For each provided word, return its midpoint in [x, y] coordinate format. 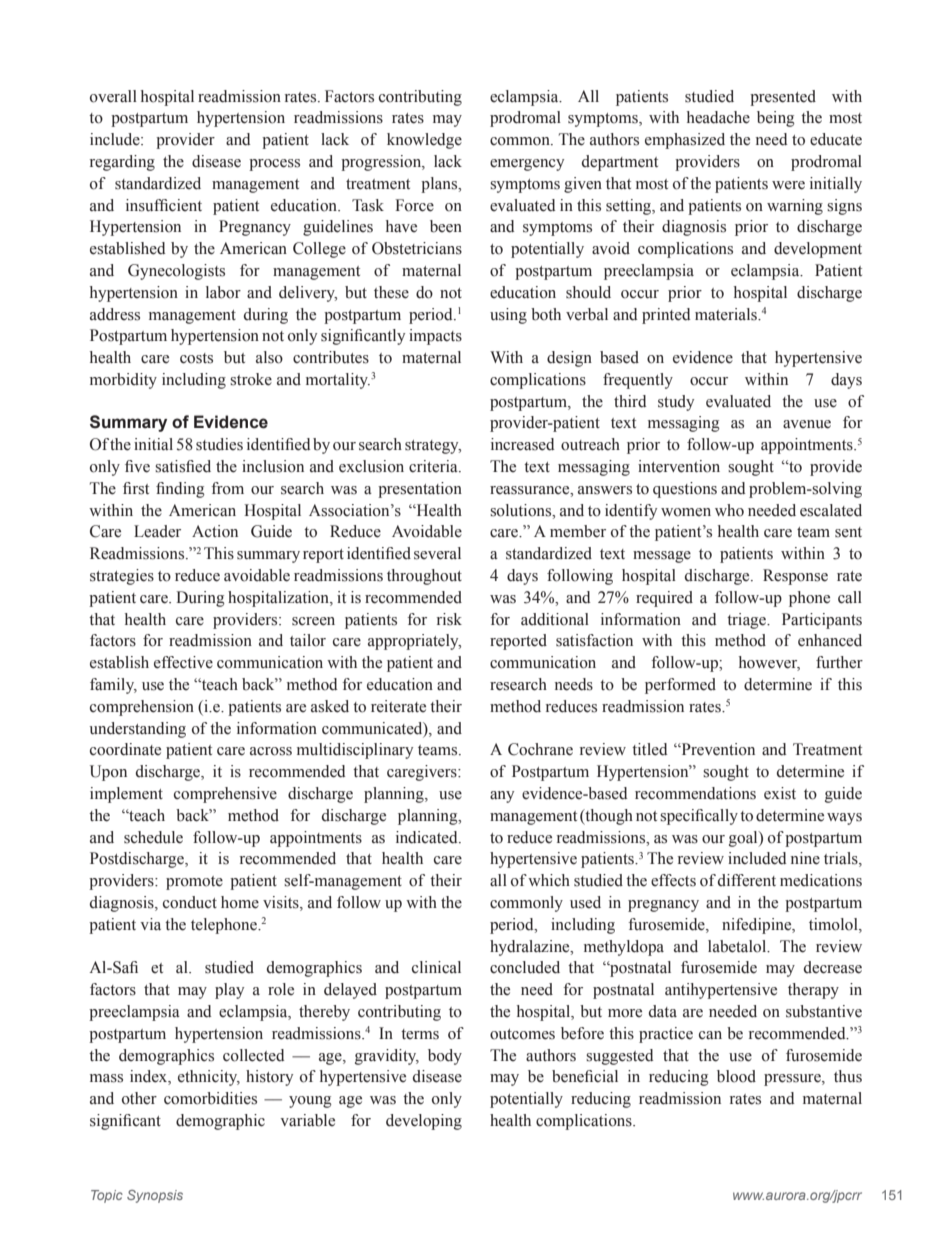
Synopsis [155, 1196]
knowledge [424, 141]
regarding [122, 163]
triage [747, 621]
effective [183, 662]
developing [424, 1122]
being [776, 119]
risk [449, 619]
